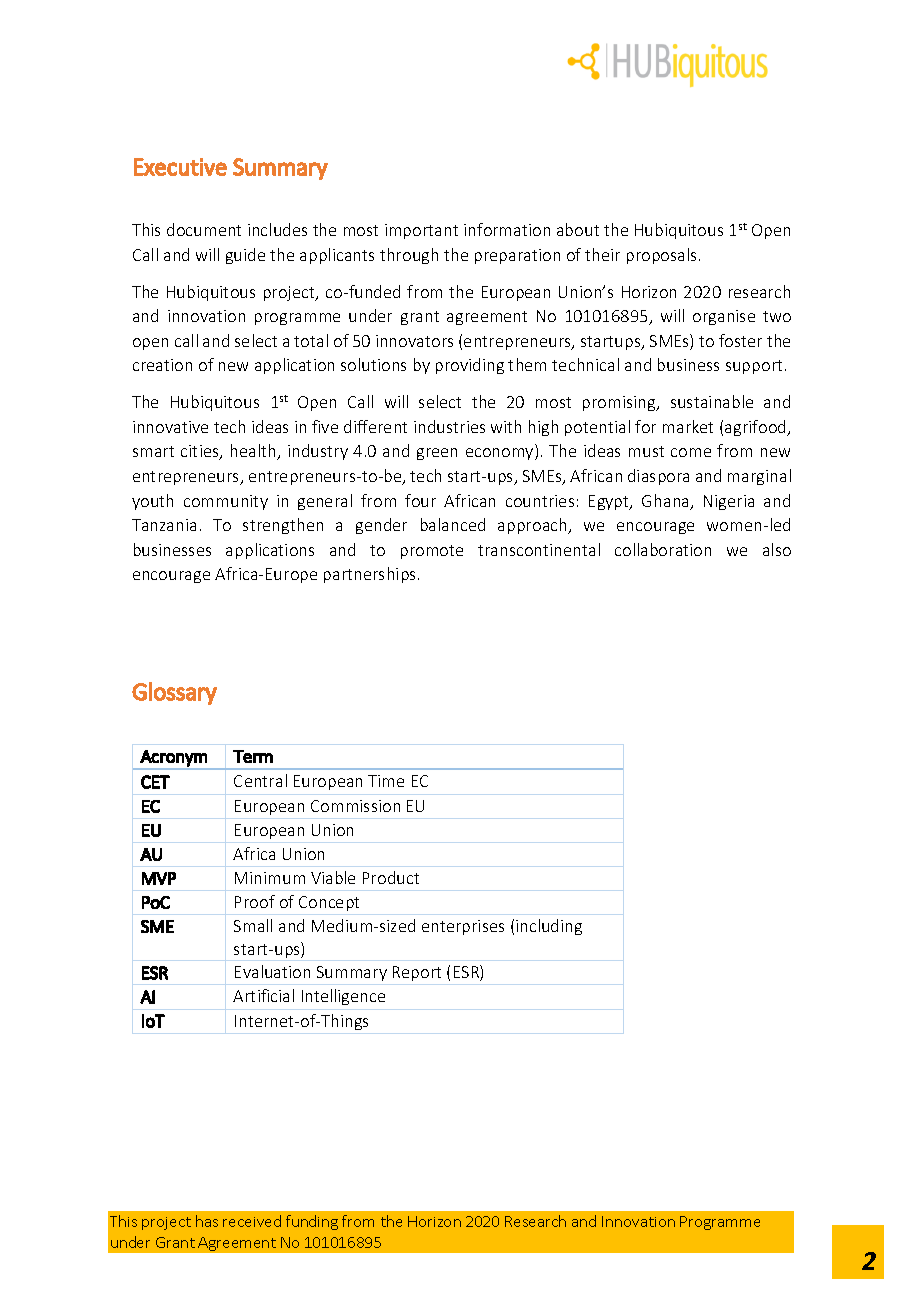 This page has width=924, height=1308. Describe the element at coordinates (170, 427) in the page. I see `innovative` at that location.
